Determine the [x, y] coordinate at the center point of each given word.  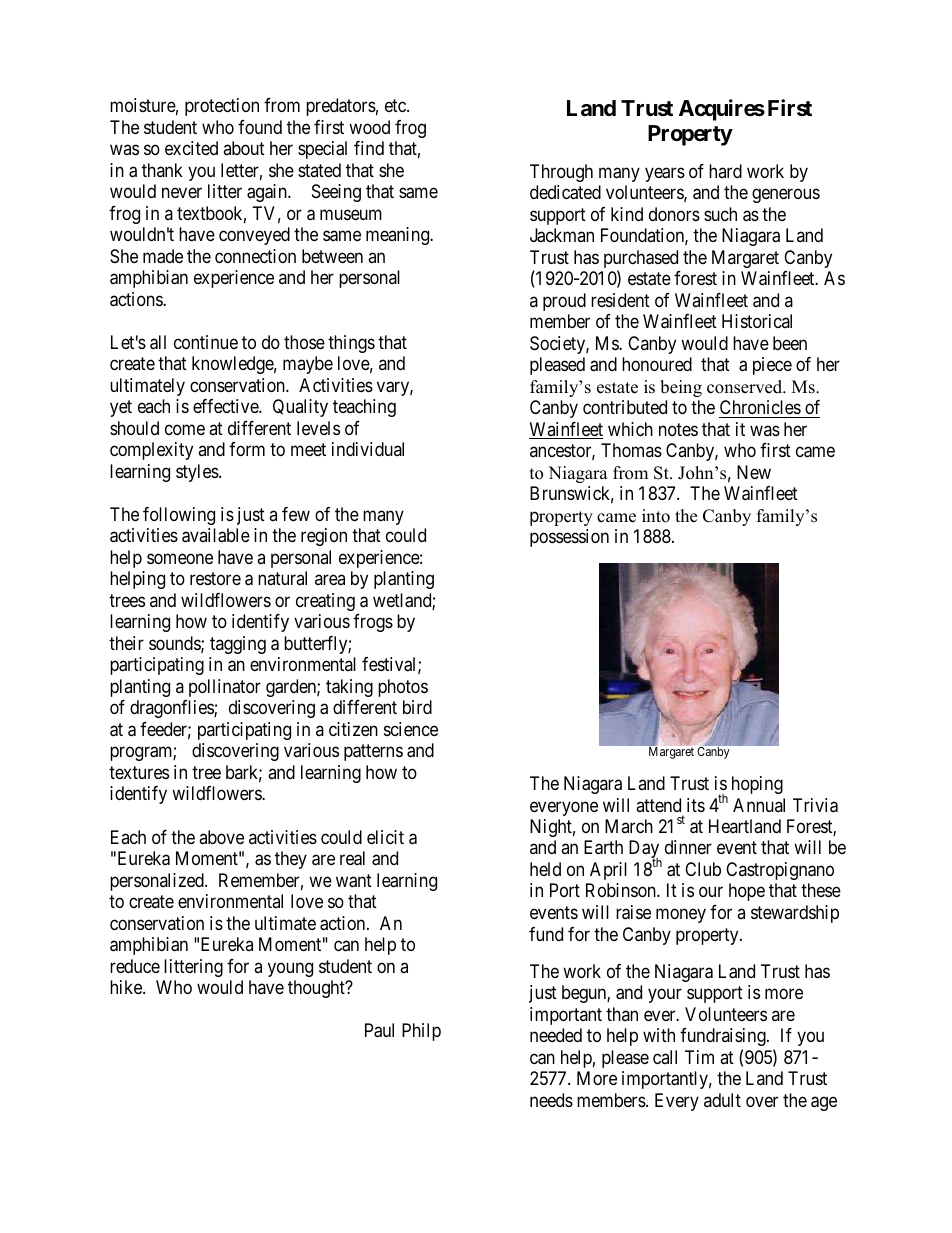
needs [551, 1100]
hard [725, 171]
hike [127, 987]
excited [191, 148]
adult [722, 1100]
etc [396, 105]
